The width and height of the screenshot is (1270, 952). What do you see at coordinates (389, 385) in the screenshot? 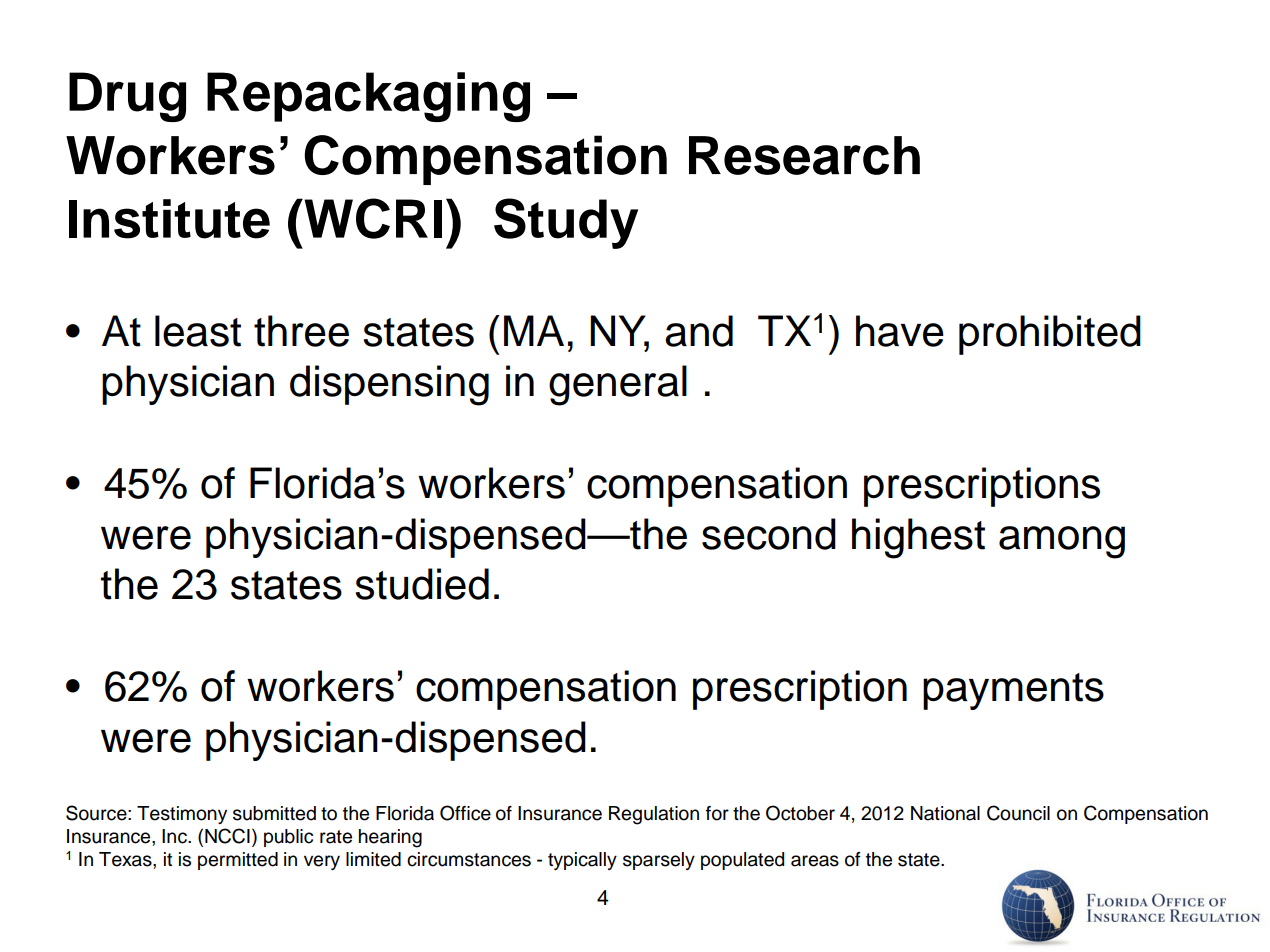
I see `dispensing` at bounding box center [389, 385].
